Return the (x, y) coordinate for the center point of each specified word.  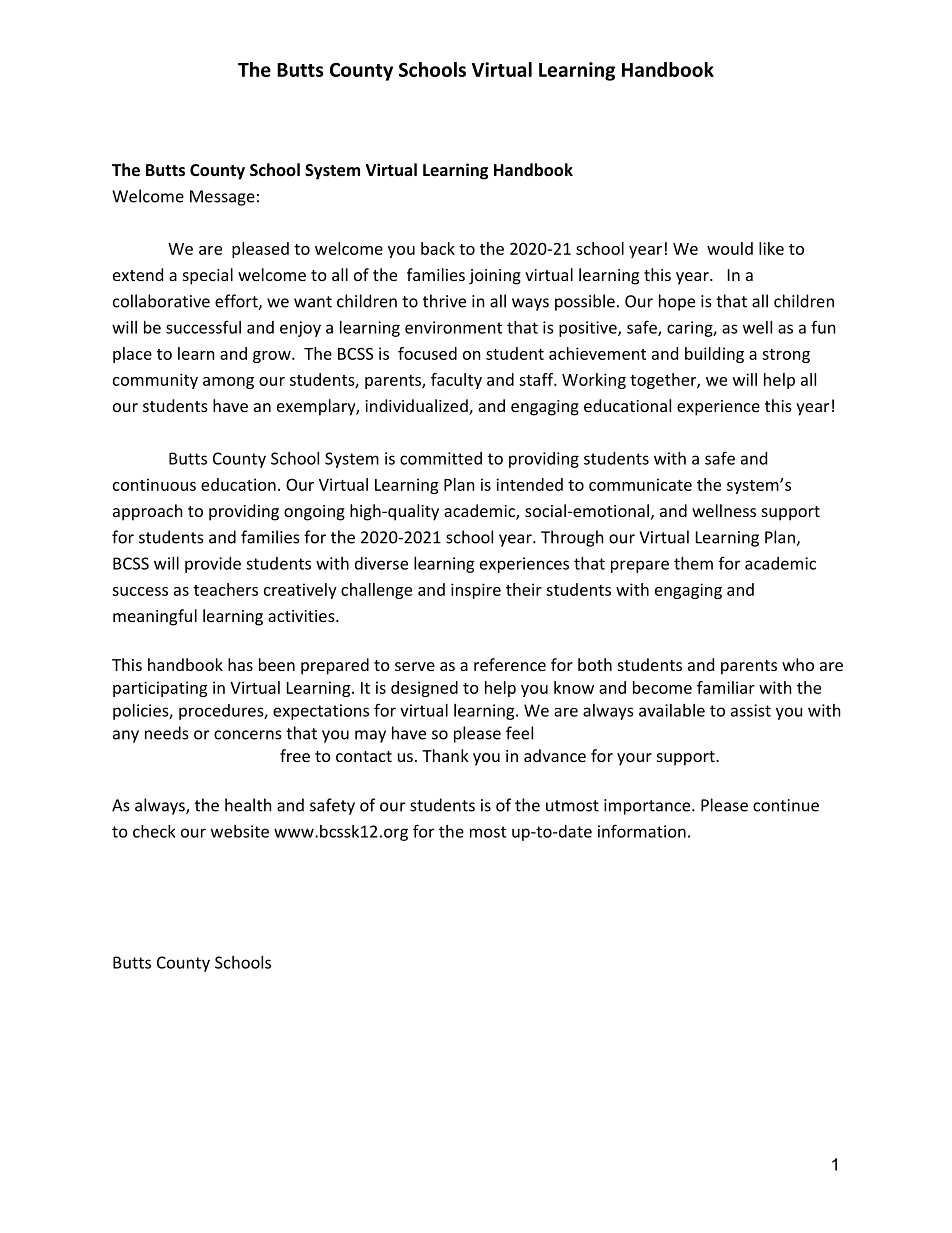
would (730, 248)
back (438, 248)
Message (222, 198)
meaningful (155, 617)
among (228, 383)
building (714, 355)
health (248, 805)
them (693, 563)
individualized (417, 407)
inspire (476, 591)
